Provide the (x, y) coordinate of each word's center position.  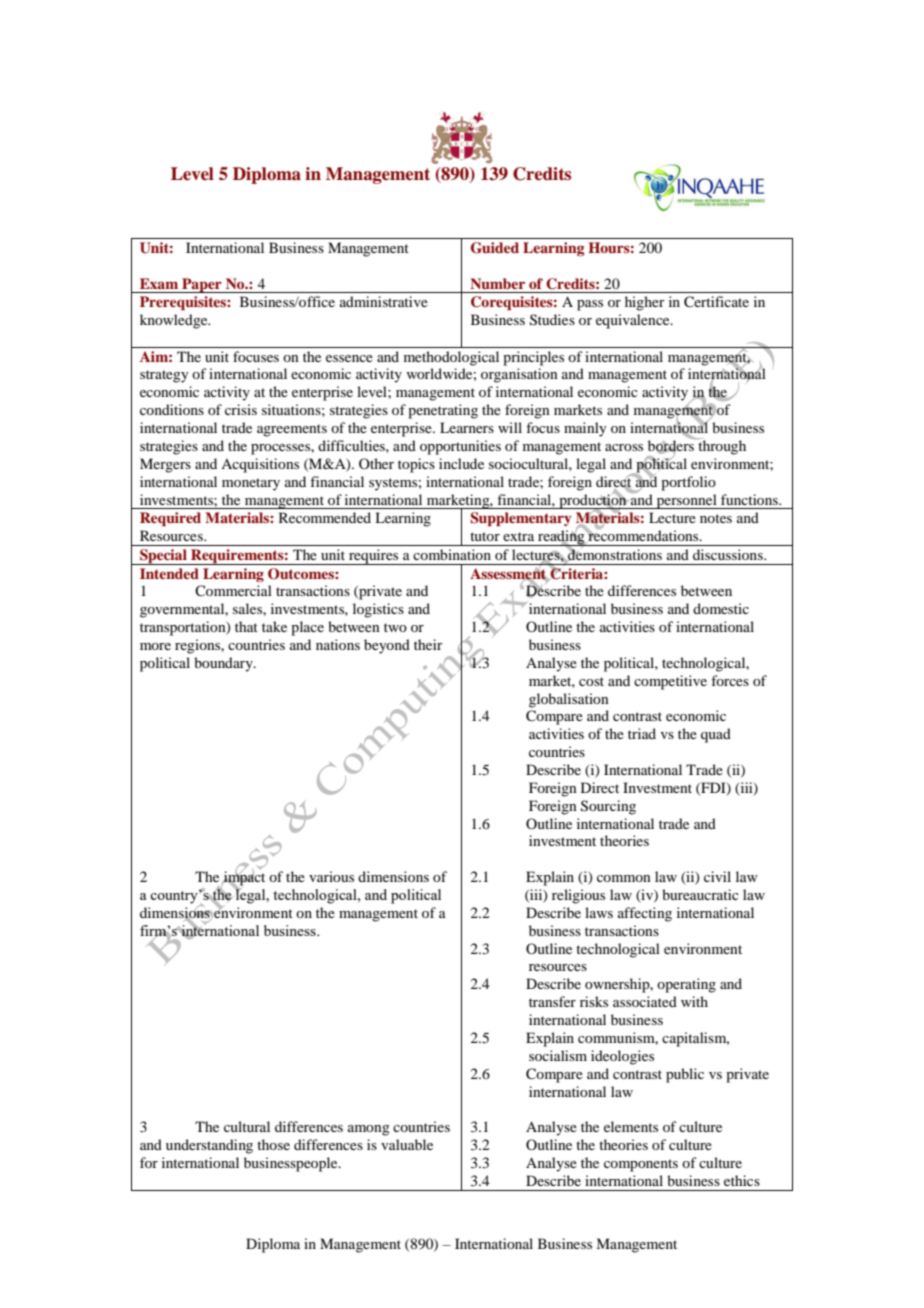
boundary (224, 664)
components (641, 1165)
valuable (407, 1144)
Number (497, 283)
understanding (209, 1146)
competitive (670, 682)
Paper (202, 285)
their (428, 644)
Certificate (716, 302)
